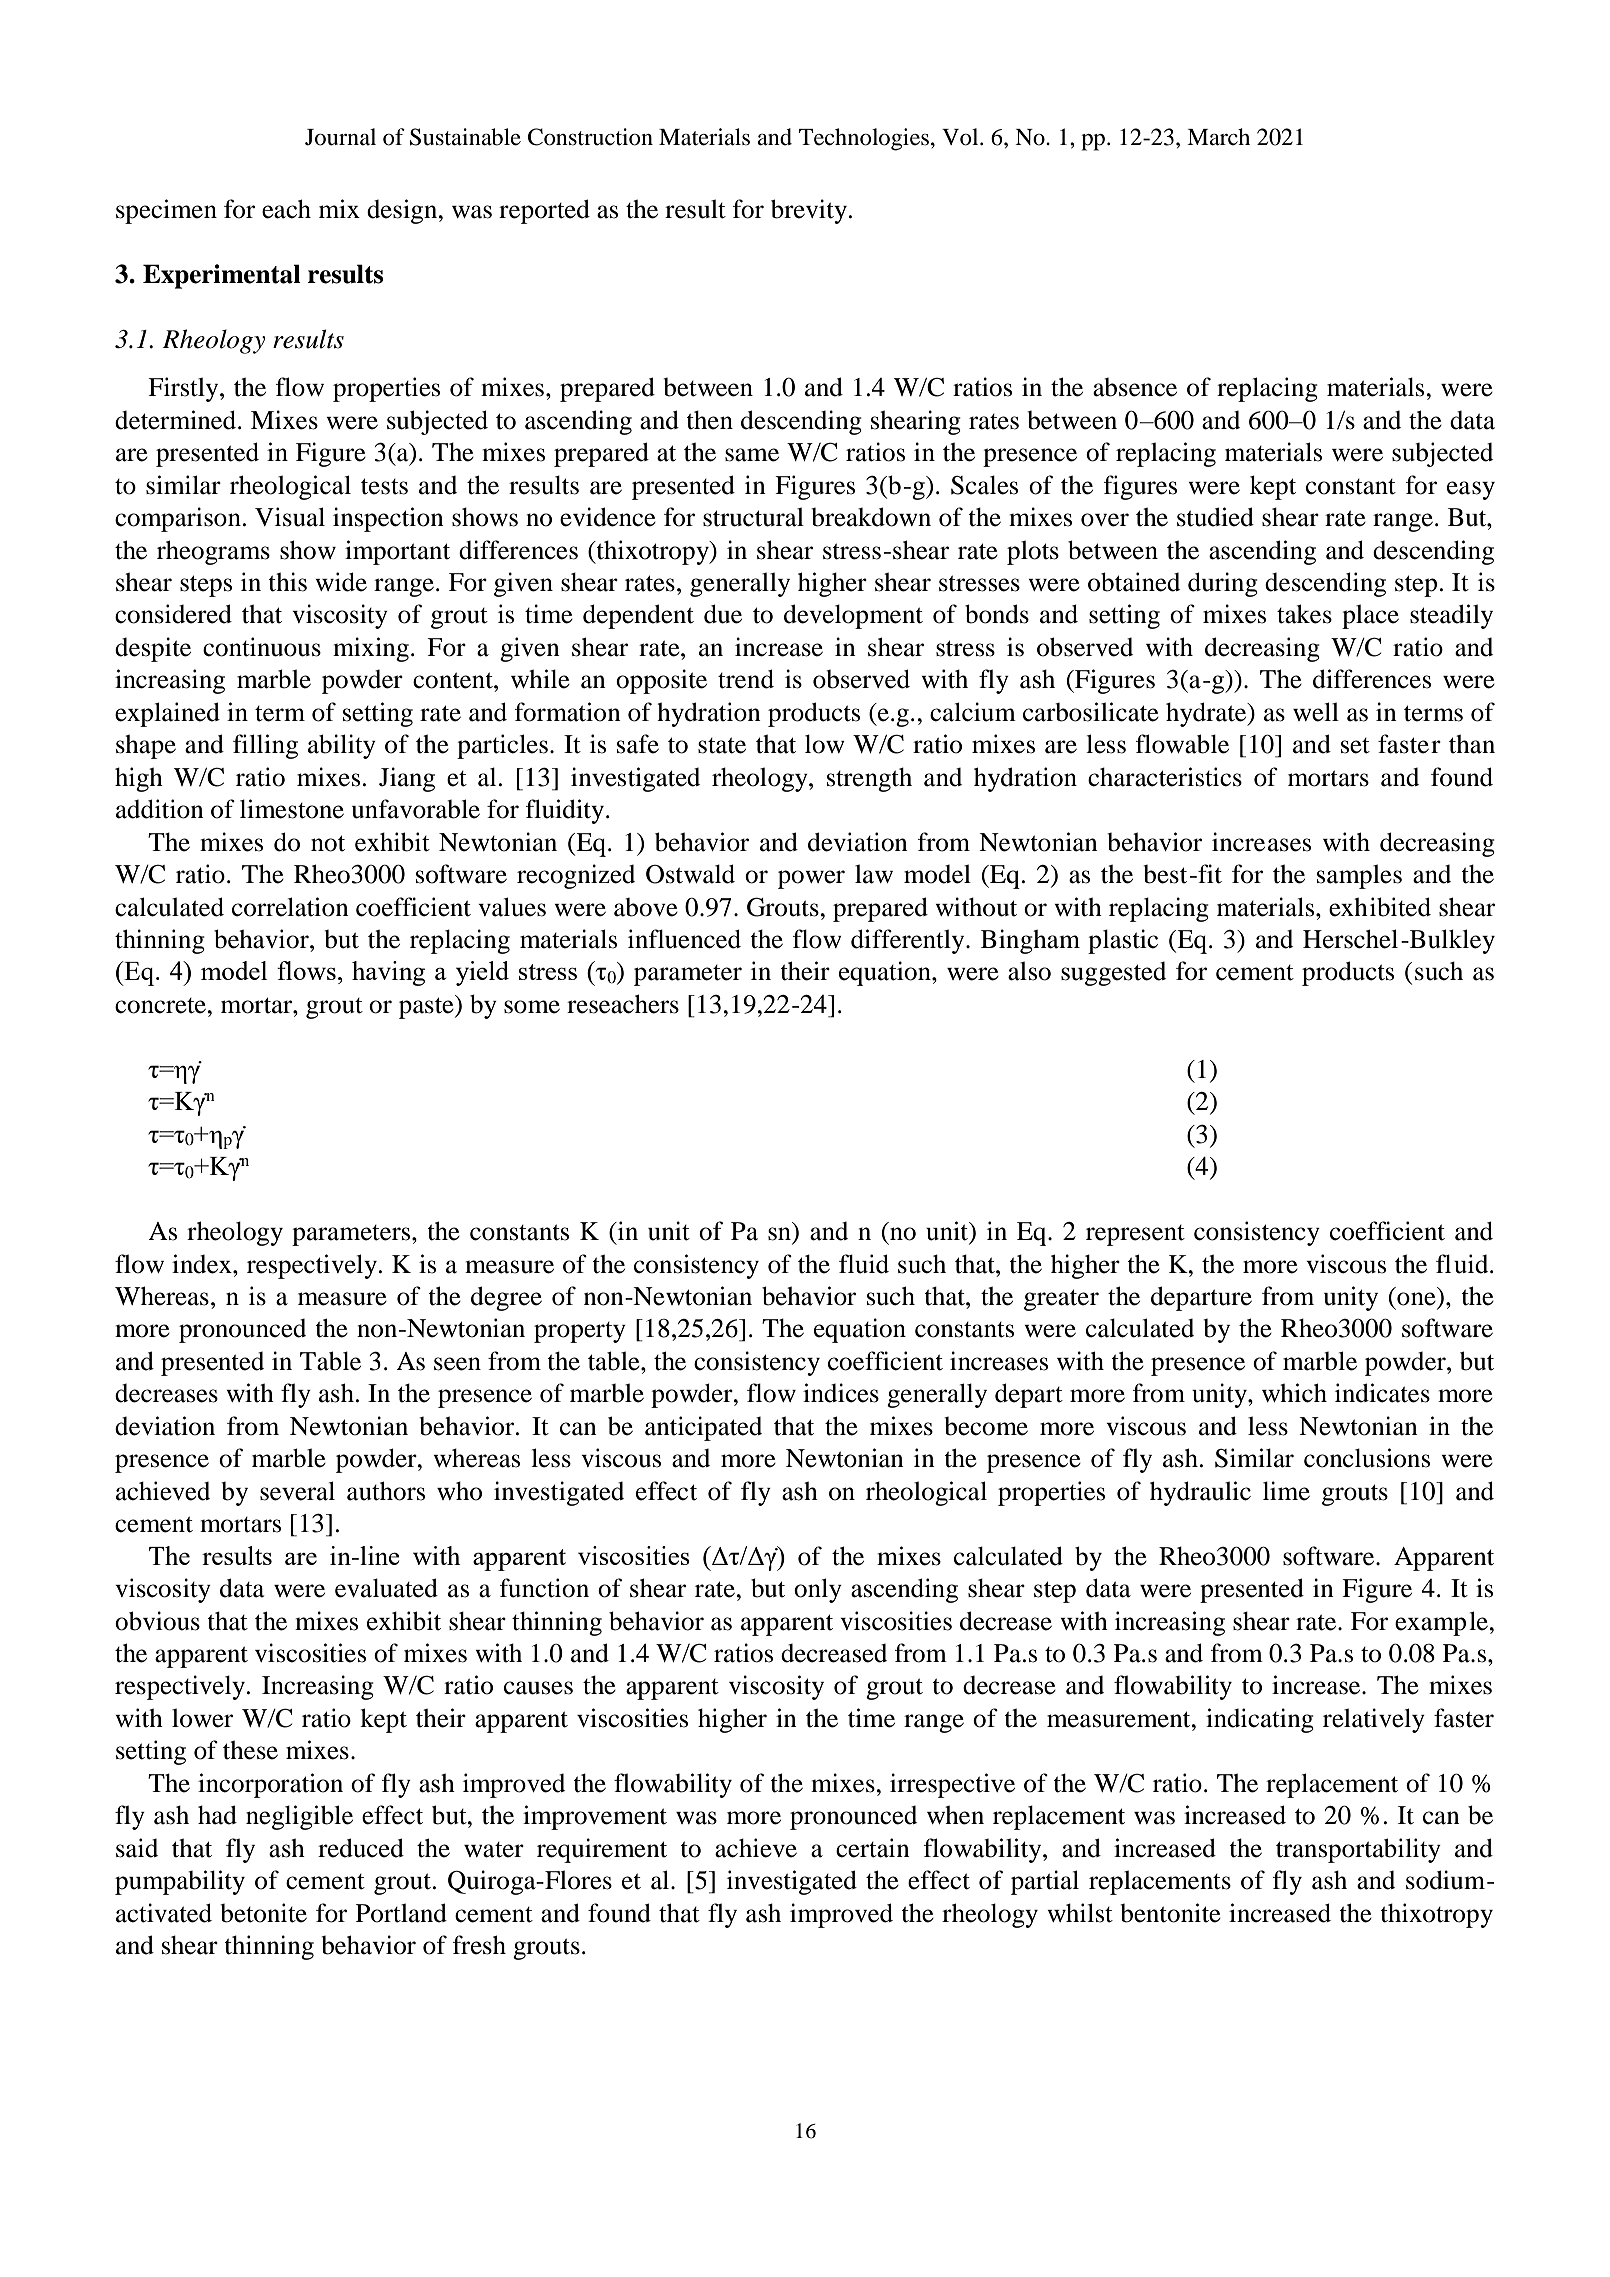 This image has width=1610, height=2277. What do you see at coordinates (841, 1393) in the image?
I see `indices` at bounding box center [841, 1393].
